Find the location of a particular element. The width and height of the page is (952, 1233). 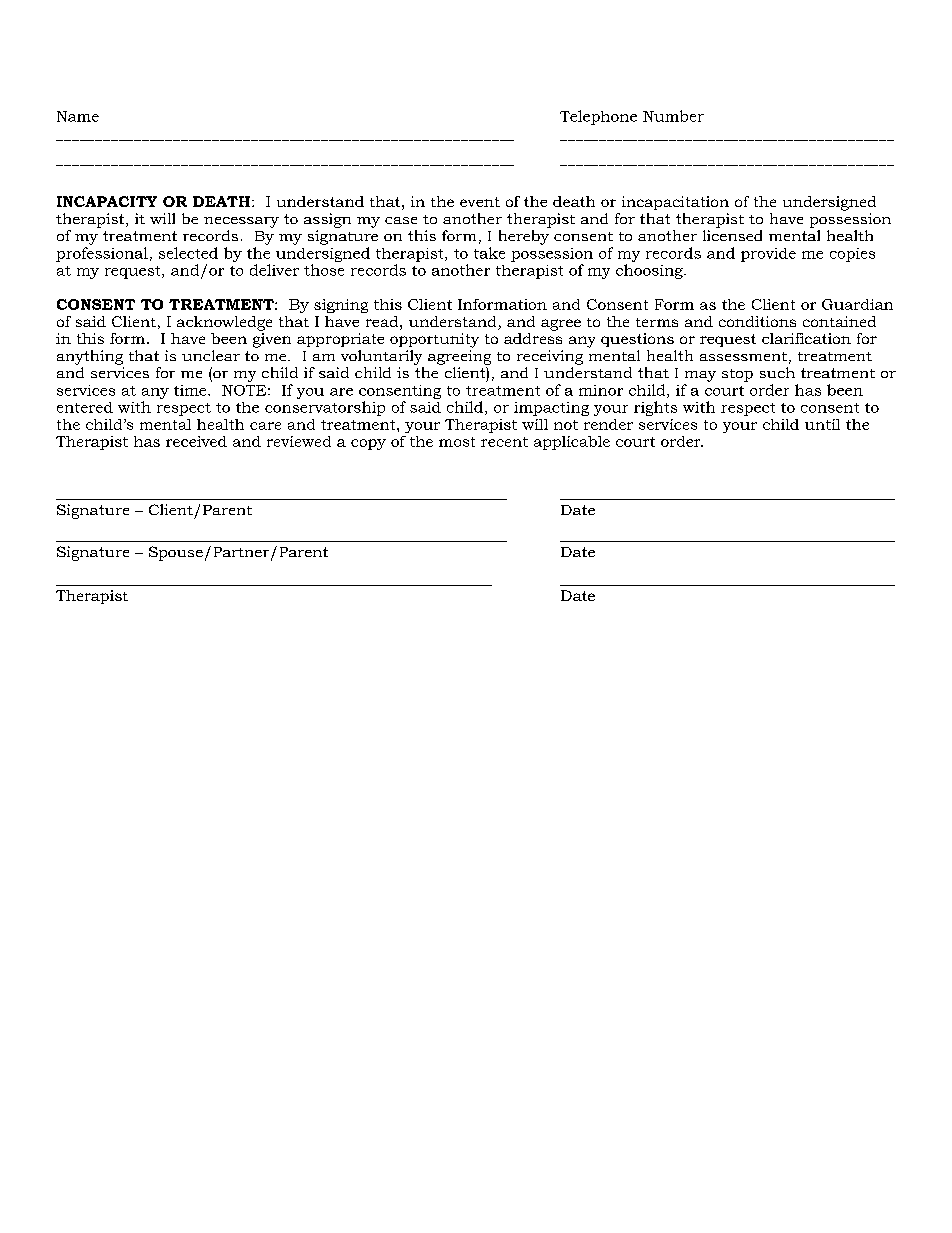

provide is located at coordinates (768, 255).
